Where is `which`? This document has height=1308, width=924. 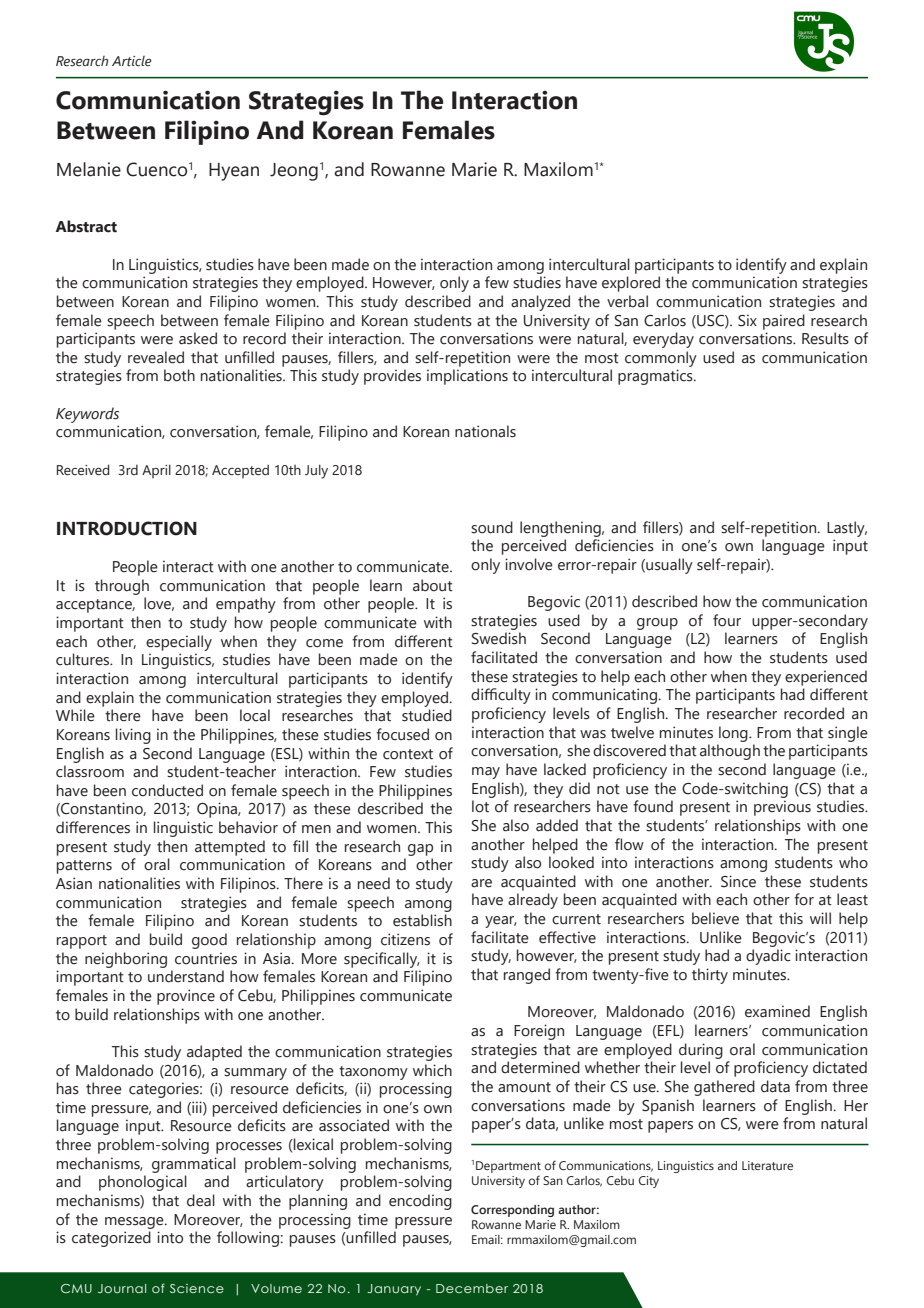 which is located at coordinates (432, 1070).
